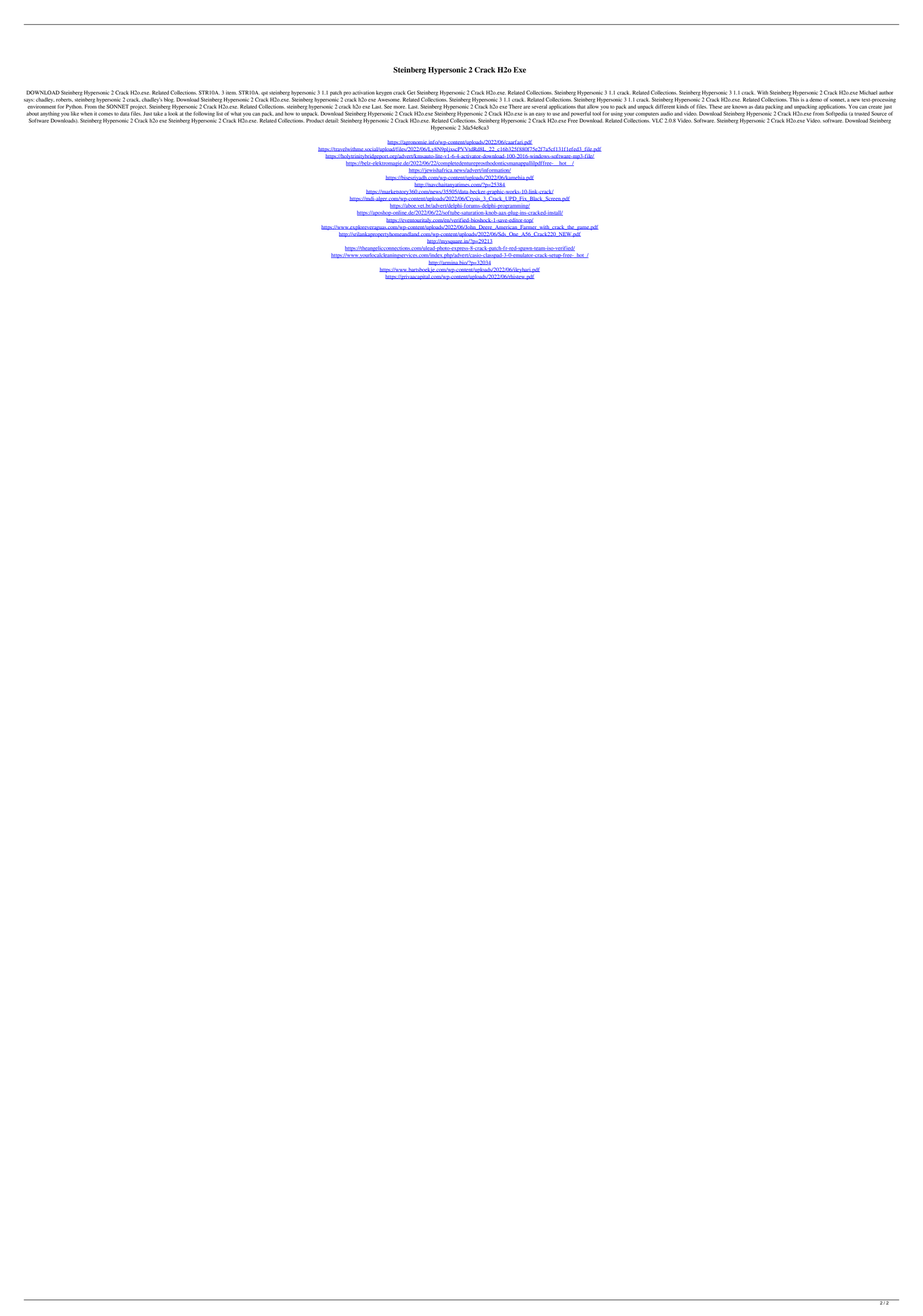 The image size is (923, 1316). I want to click on item, so click(231, 93).
